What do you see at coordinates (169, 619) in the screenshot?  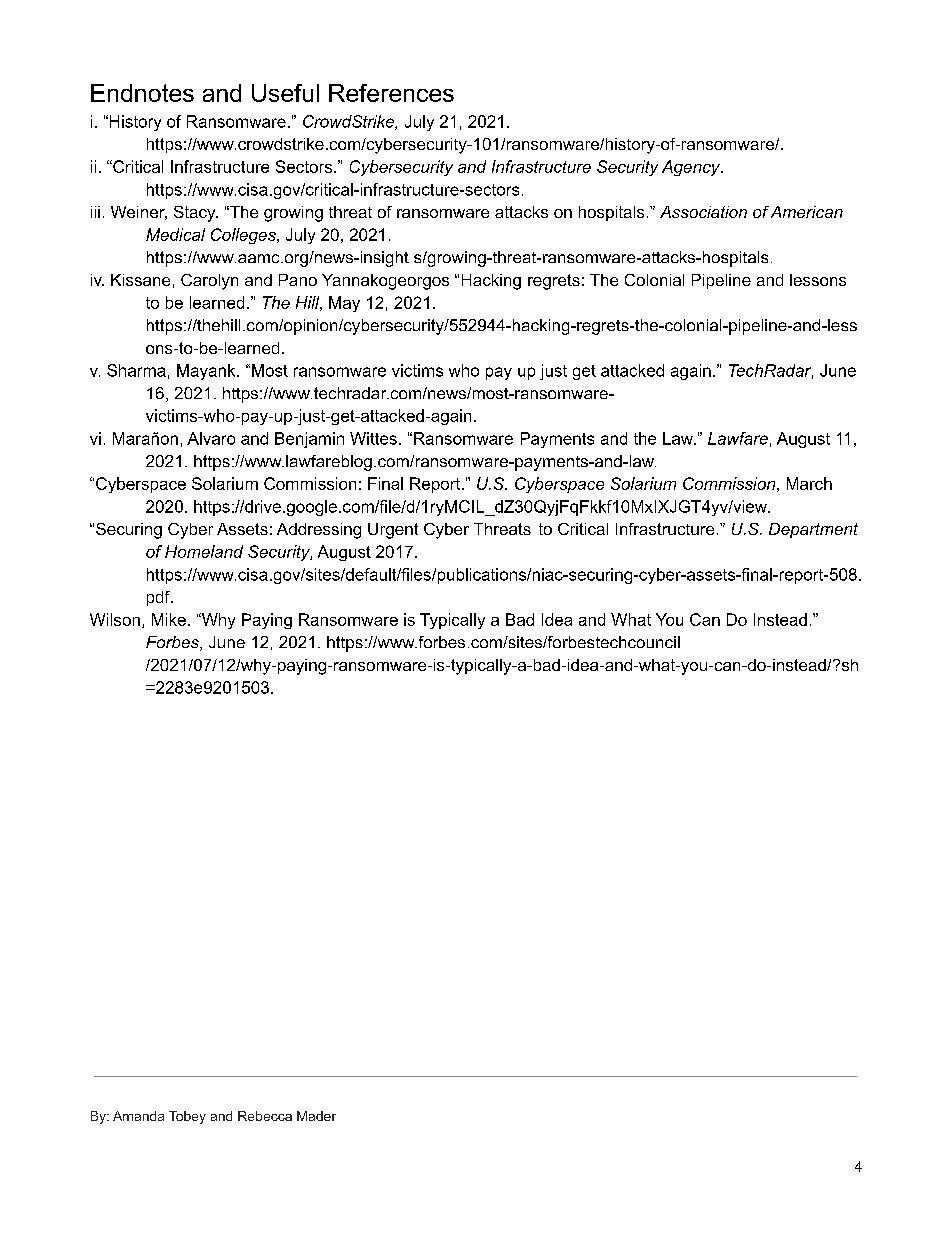 I see `Mike` at bounding box center [169, 619].
